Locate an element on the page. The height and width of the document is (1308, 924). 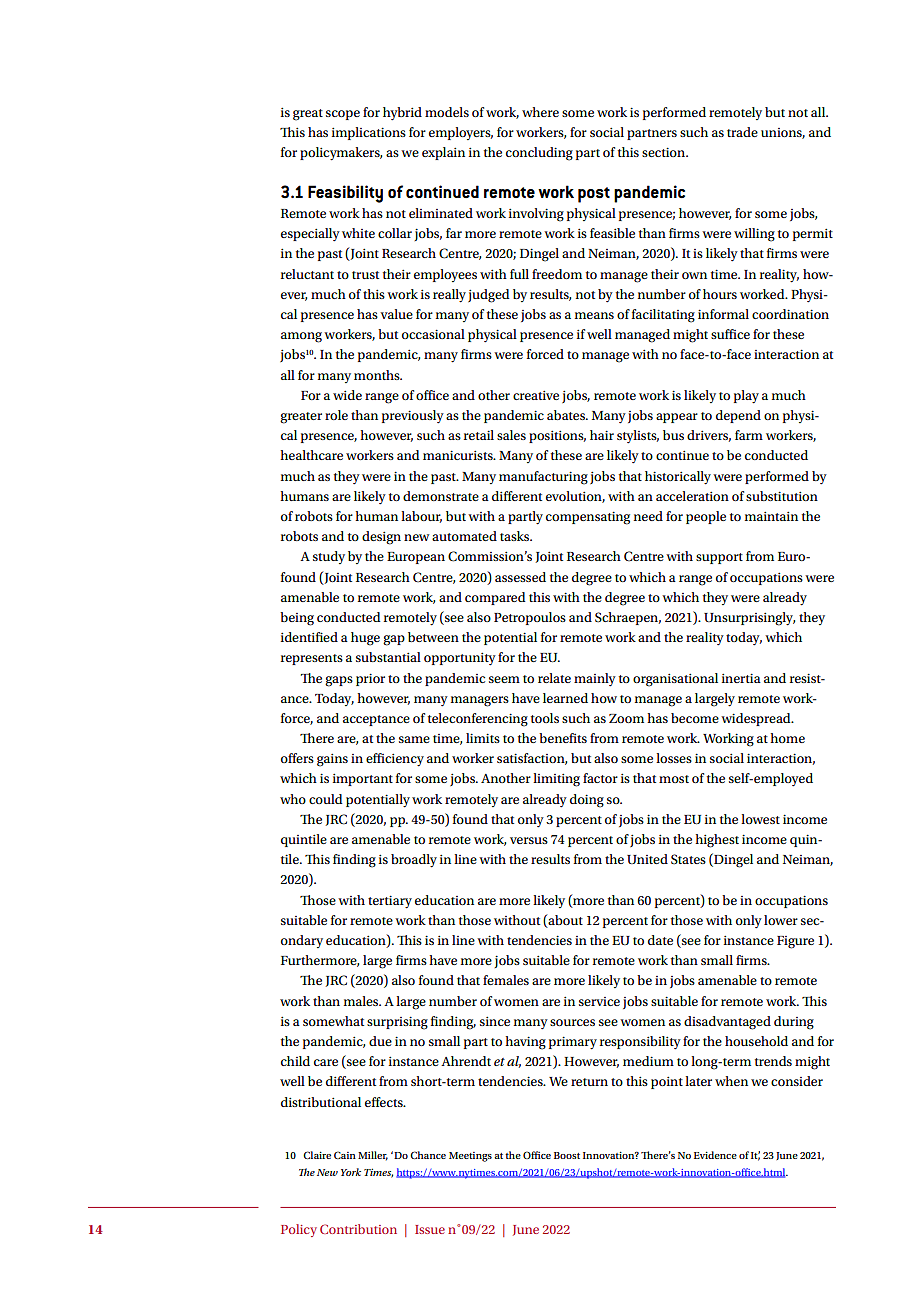
role is located at coordinates (336, 415).
